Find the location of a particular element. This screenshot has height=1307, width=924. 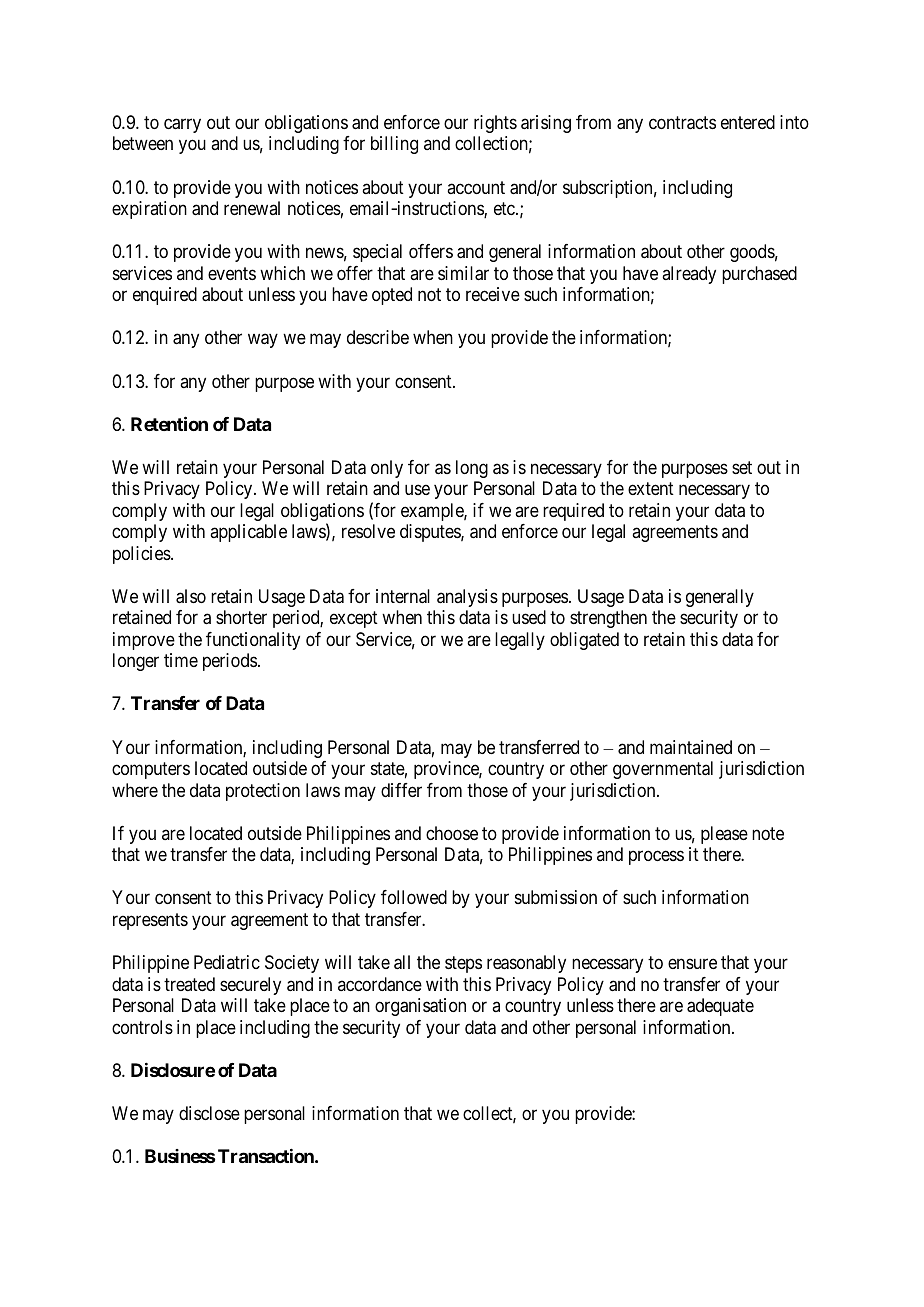

choose is located at coordinates (452, 833).
